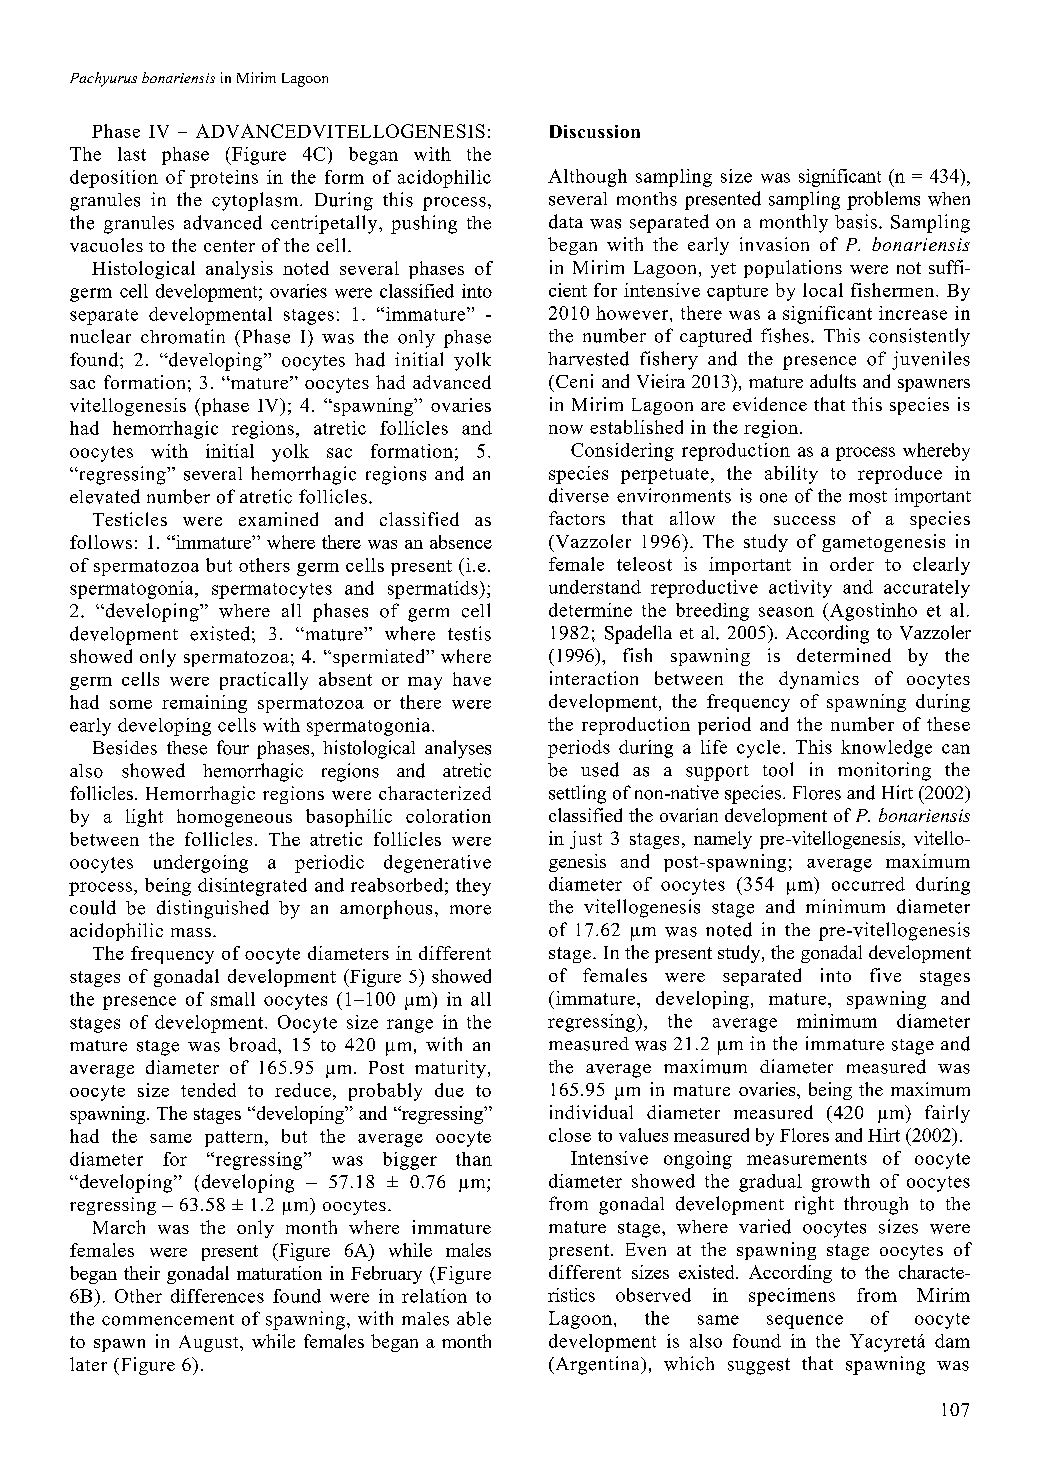  Describe the element at coordinates (224, 179) in the screenshot. I see `proteins` at that location.
